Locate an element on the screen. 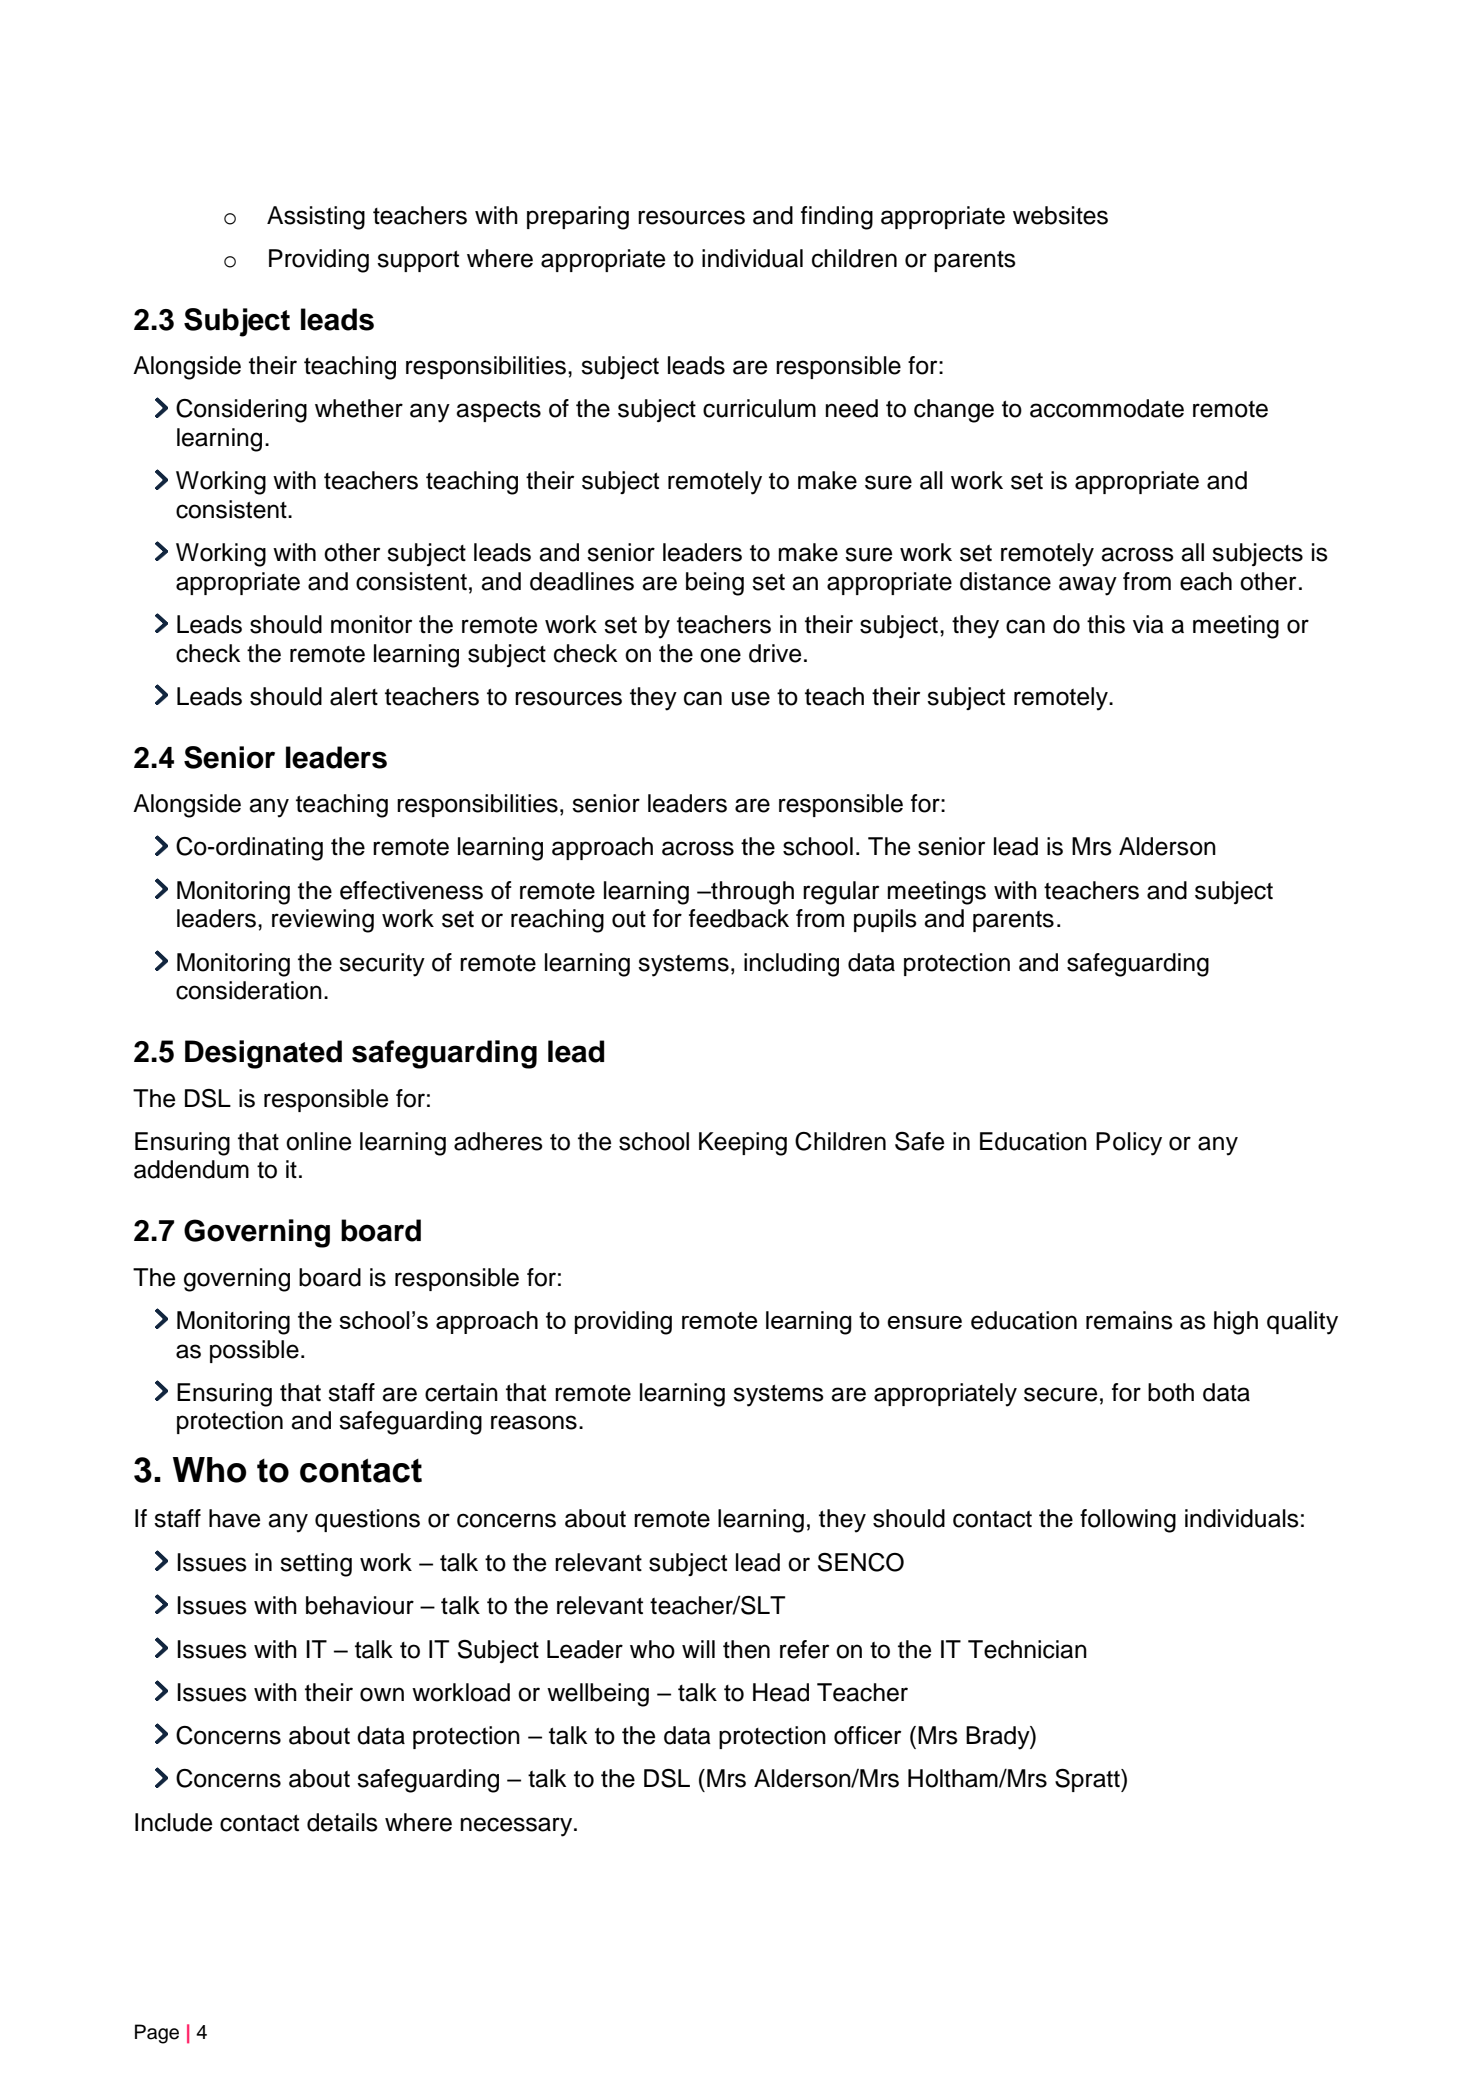 This screenshot has width=1474, height=2086. Assisting is located at coordinates (316, 218).
